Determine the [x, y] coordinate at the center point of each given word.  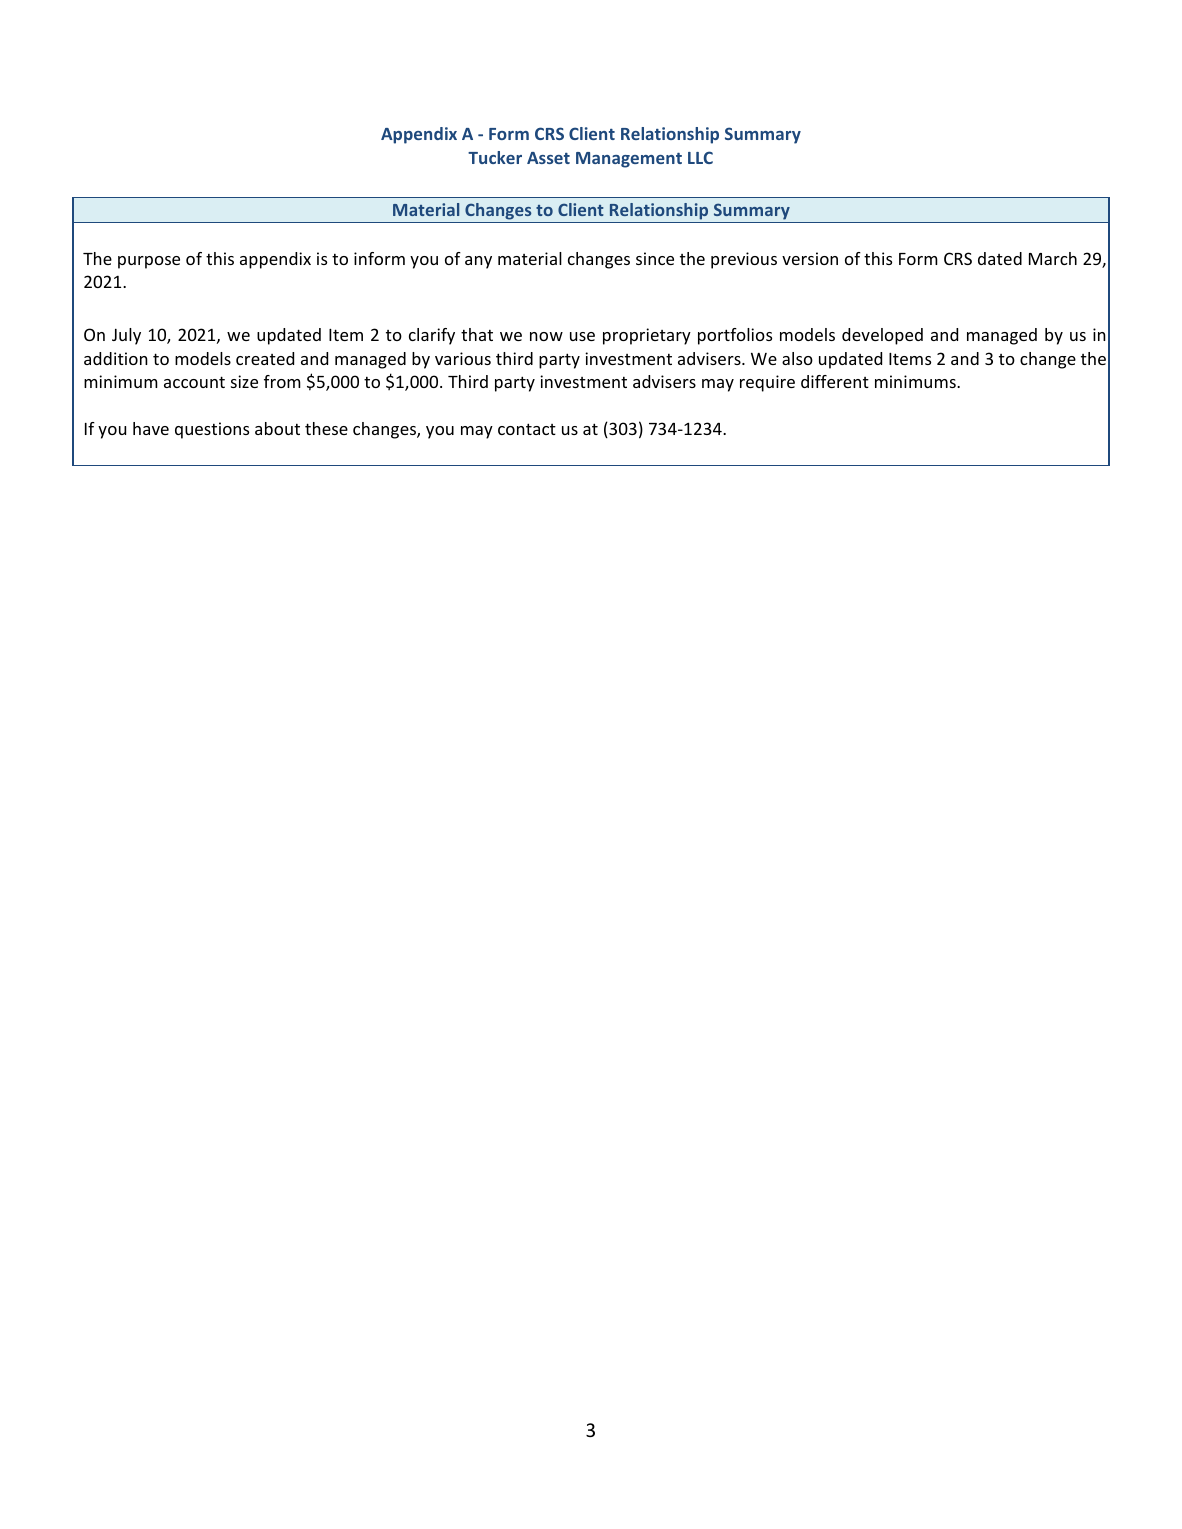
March [1053, 258]
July [126, 336]
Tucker [495, 157]
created [265, 358]
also [797, 358]
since [655, 258]
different [835, 381]
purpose [149, 262]
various [463, 358]
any [478, 262]
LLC [700, 157]
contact [527, 429]
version [810, 258]
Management [629, 160]
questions [212, 430]
